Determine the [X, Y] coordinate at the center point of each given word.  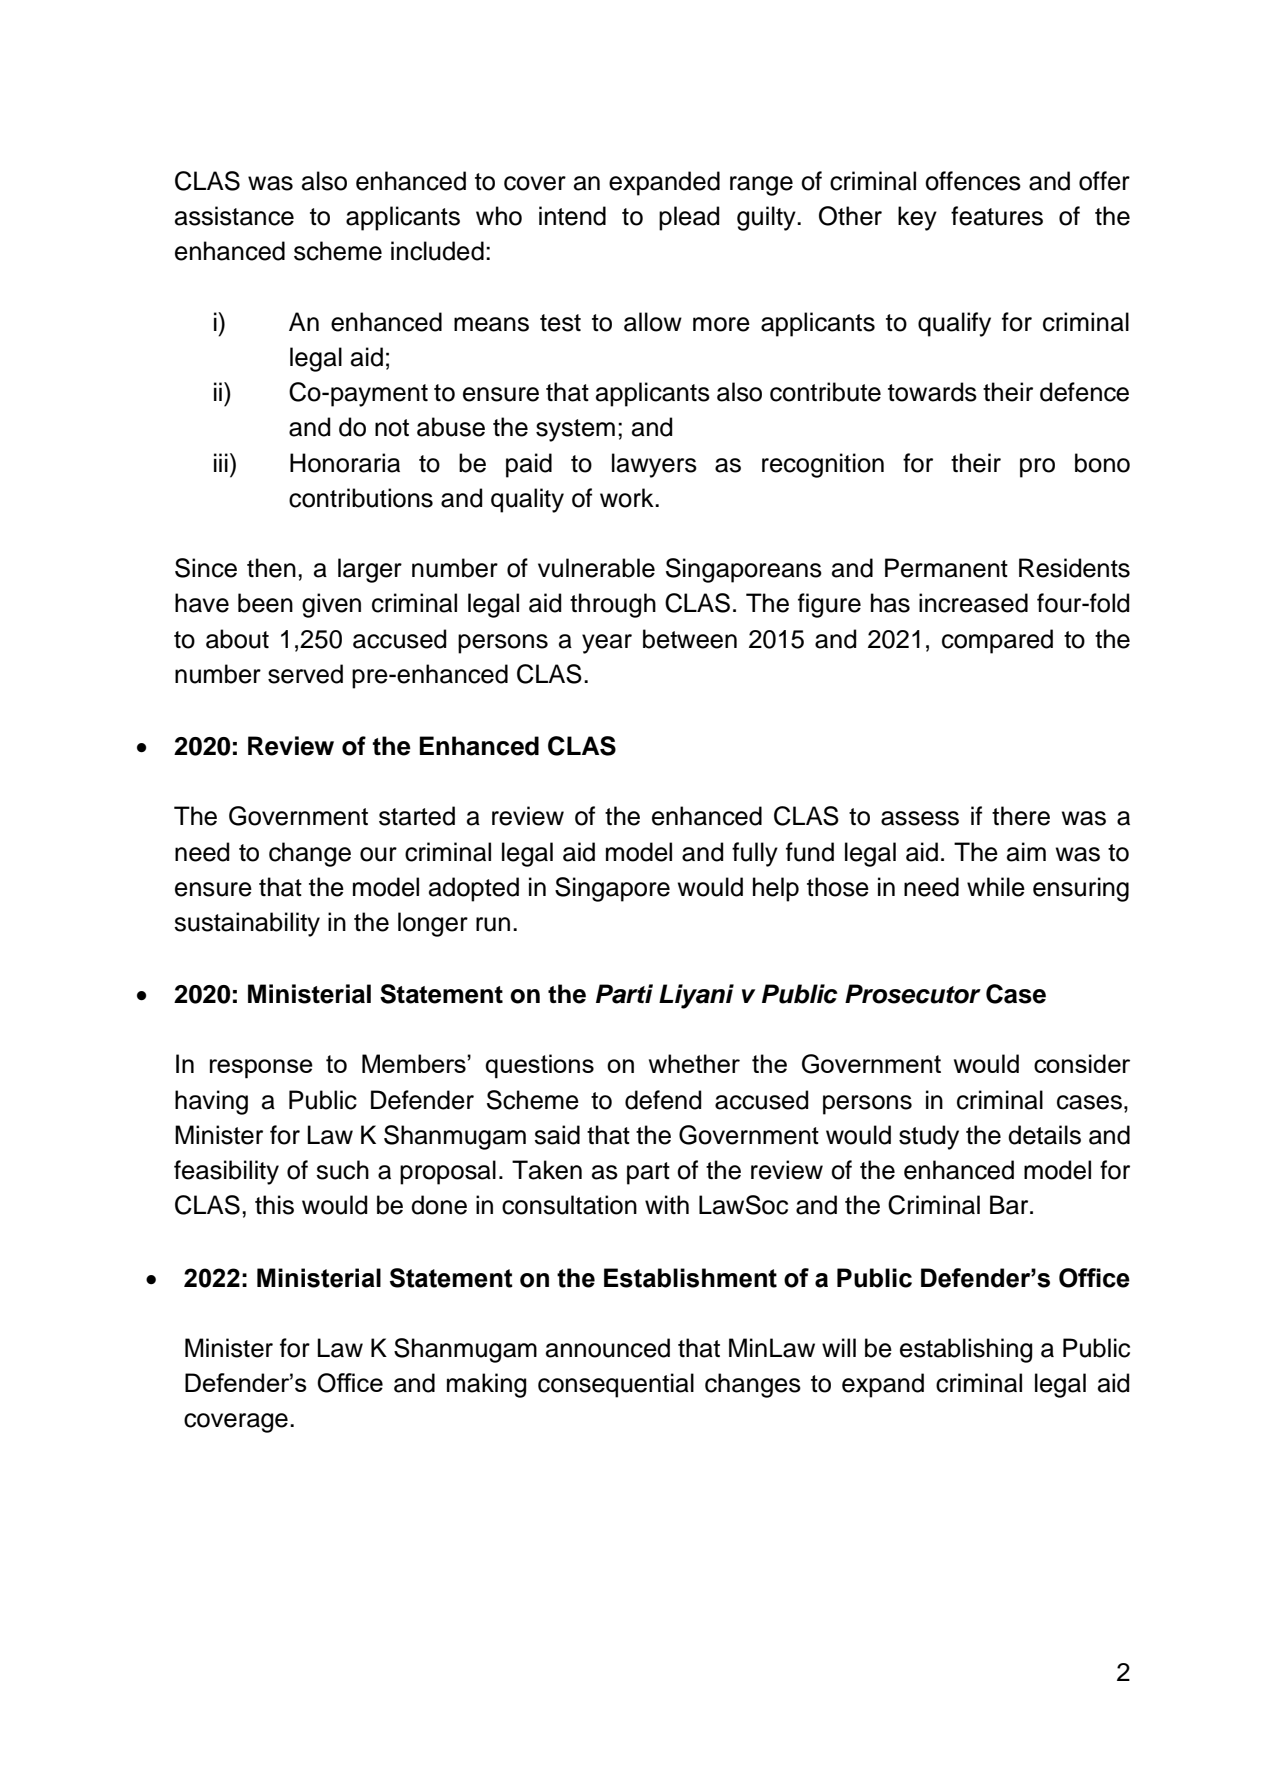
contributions [361, 498]
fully [755, 854]
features [997, 216]
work [628, 498]
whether [694, 1063]
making [486, 1385]
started [417, 816]
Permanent [946, 568]
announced [608, 1348]
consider [1082, 1063]
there [1021, 816]
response [261, 1069]
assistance [234, 216]
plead [689, 218]
